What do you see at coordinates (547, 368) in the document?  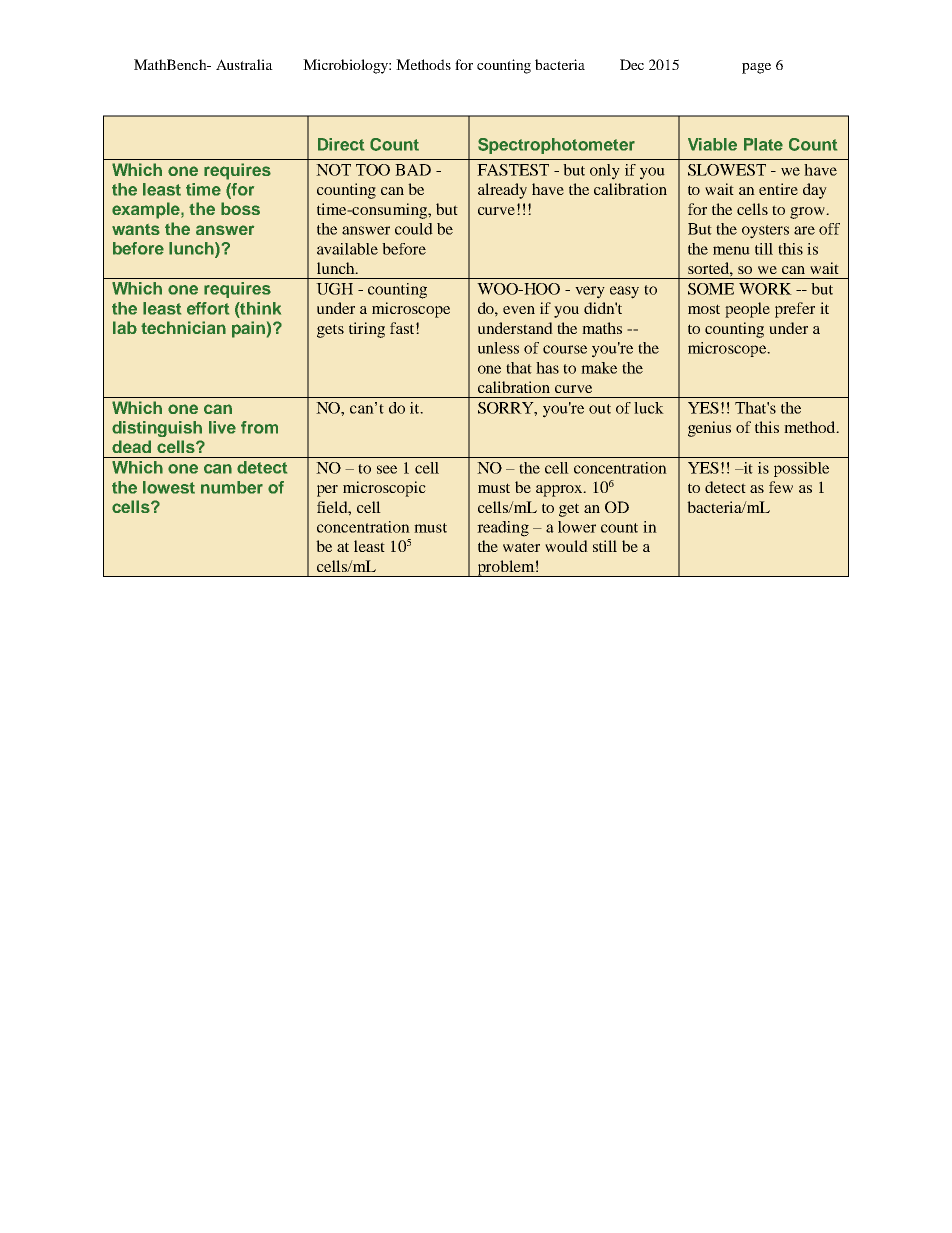 I see `has` at bounding box center [547, 368].
